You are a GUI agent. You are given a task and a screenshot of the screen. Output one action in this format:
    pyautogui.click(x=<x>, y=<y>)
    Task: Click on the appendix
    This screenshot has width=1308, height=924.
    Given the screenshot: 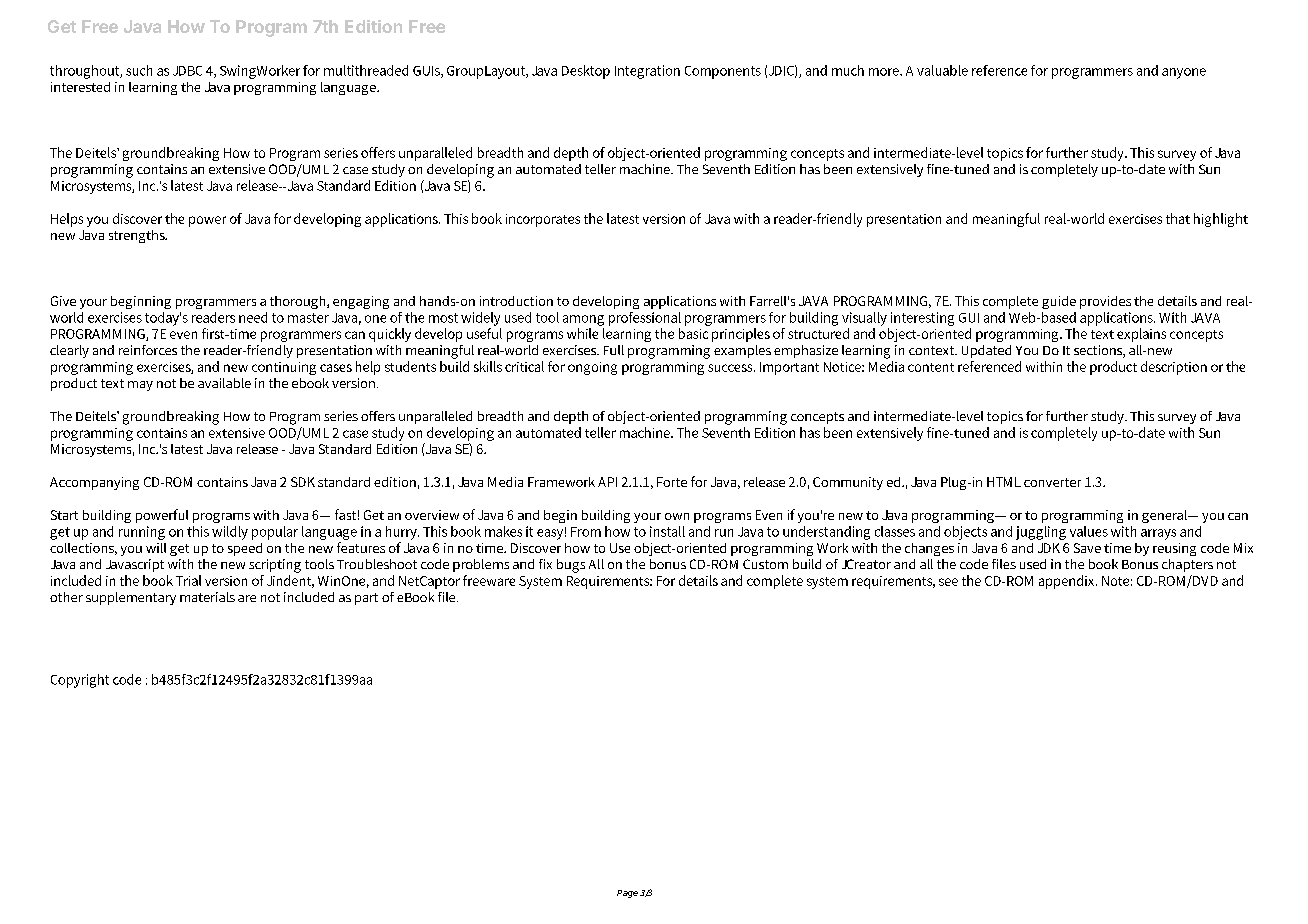 What is the action you would take?
    pyautogui.click(x=1068, y=582)
